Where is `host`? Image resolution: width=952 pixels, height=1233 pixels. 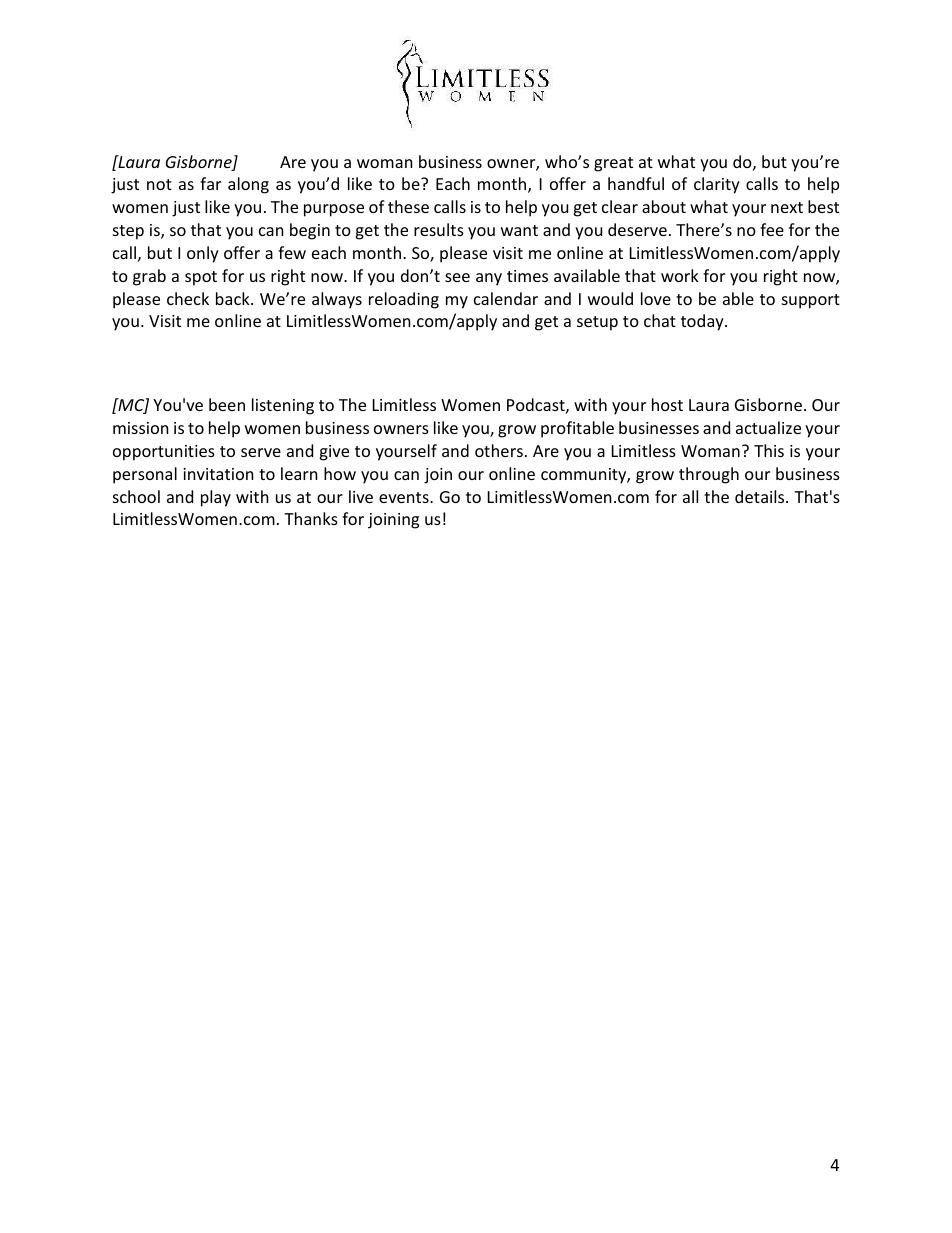 host is located at coordinates (667, 404).
